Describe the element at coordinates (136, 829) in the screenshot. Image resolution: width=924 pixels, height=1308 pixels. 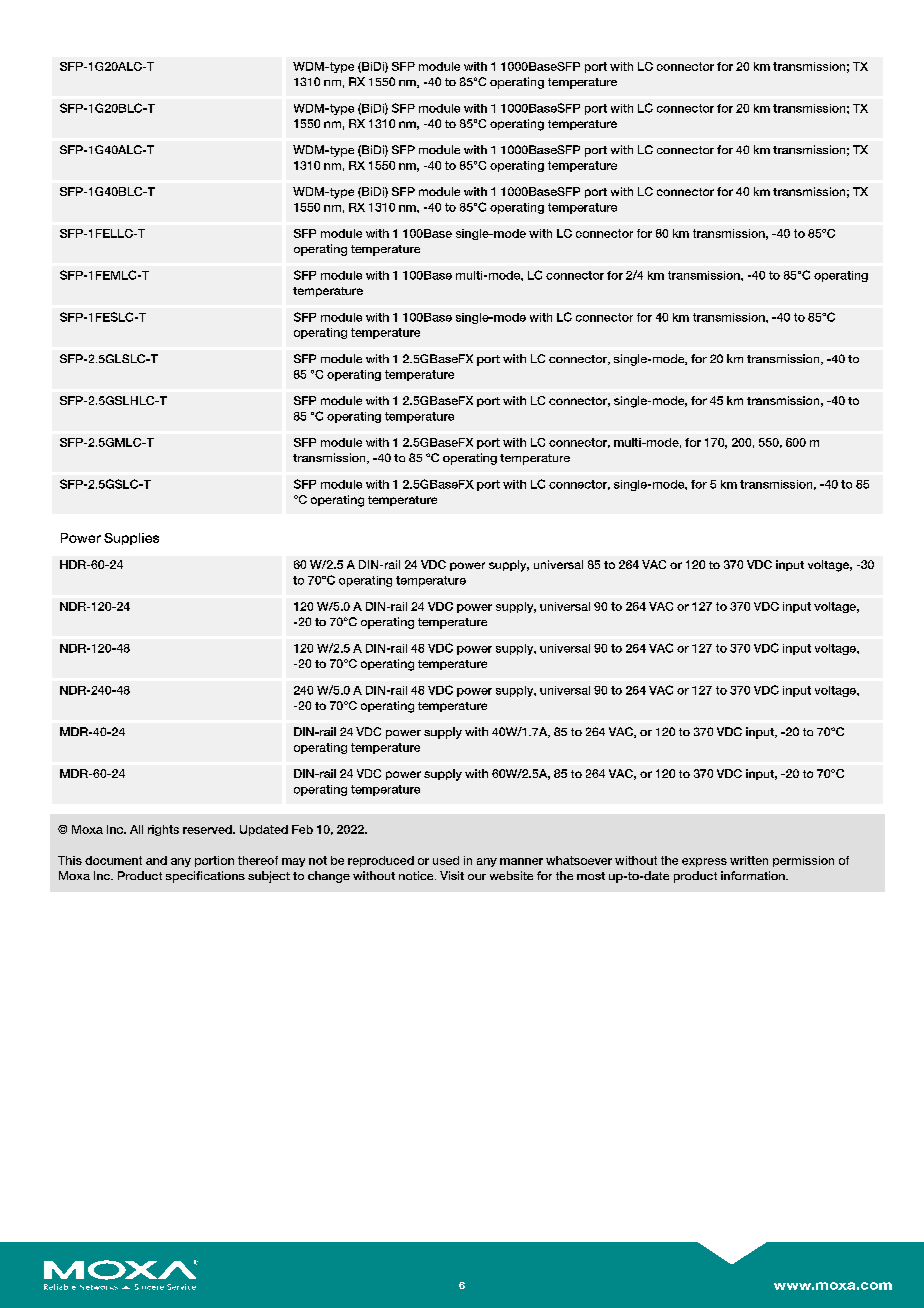
I see `All` at that location.
